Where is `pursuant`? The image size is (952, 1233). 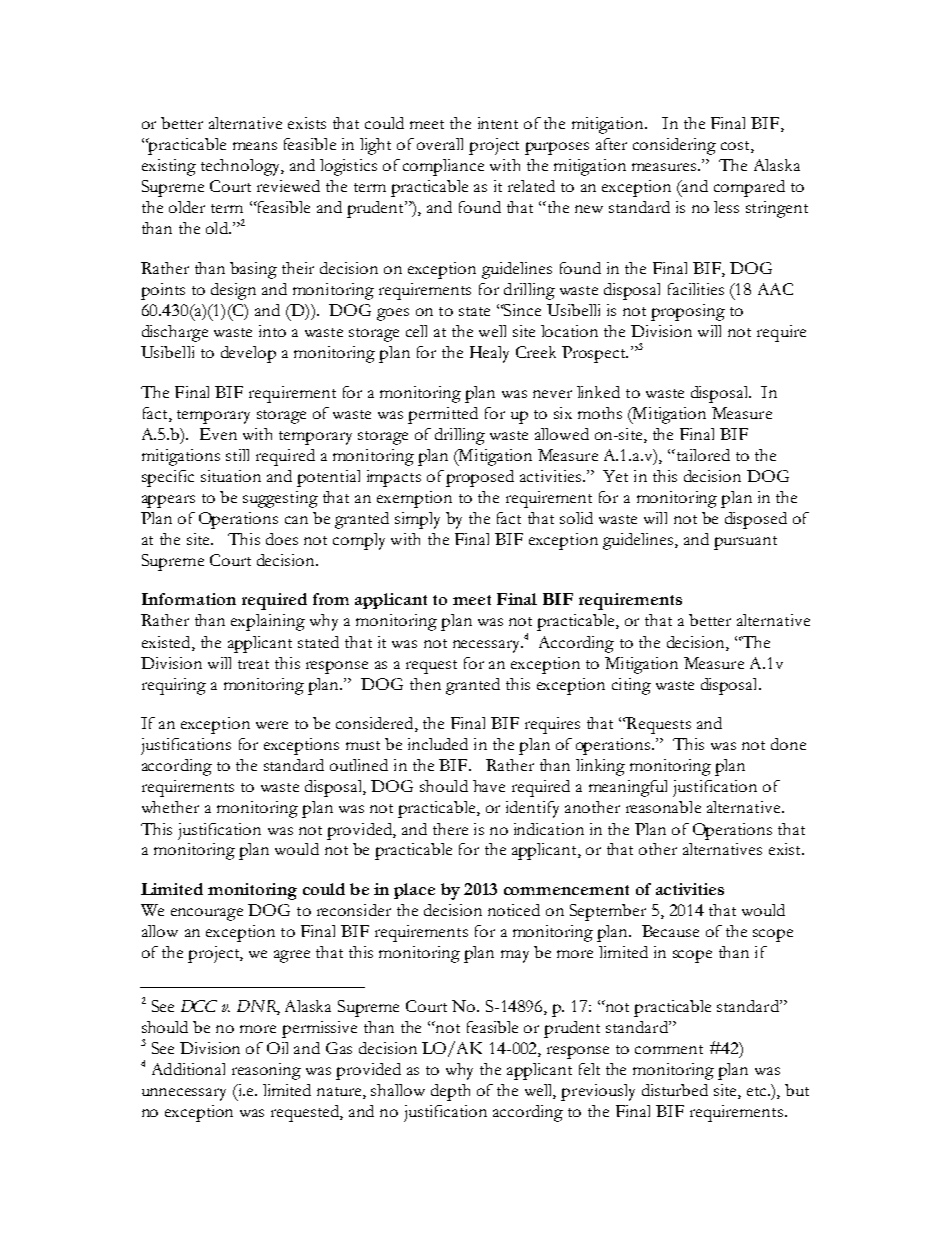 pursuant is located at coordinates (745, 543).
